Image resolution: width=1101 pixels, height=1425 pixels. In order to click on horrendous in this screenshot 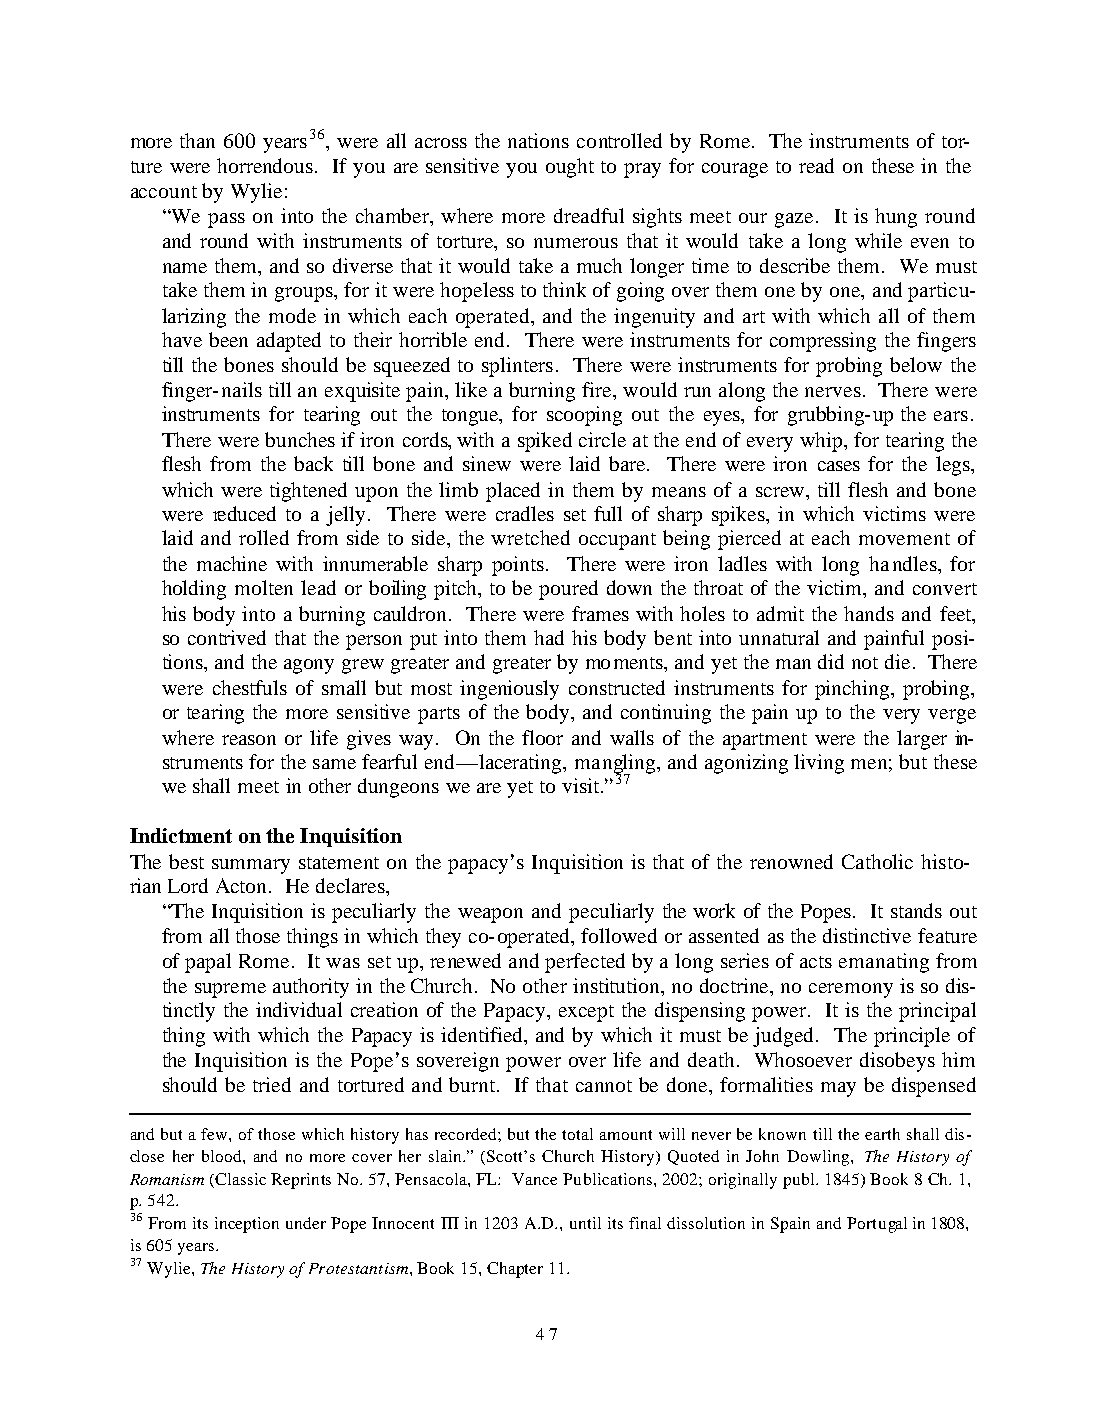, I will do `click(265, 165)`.
